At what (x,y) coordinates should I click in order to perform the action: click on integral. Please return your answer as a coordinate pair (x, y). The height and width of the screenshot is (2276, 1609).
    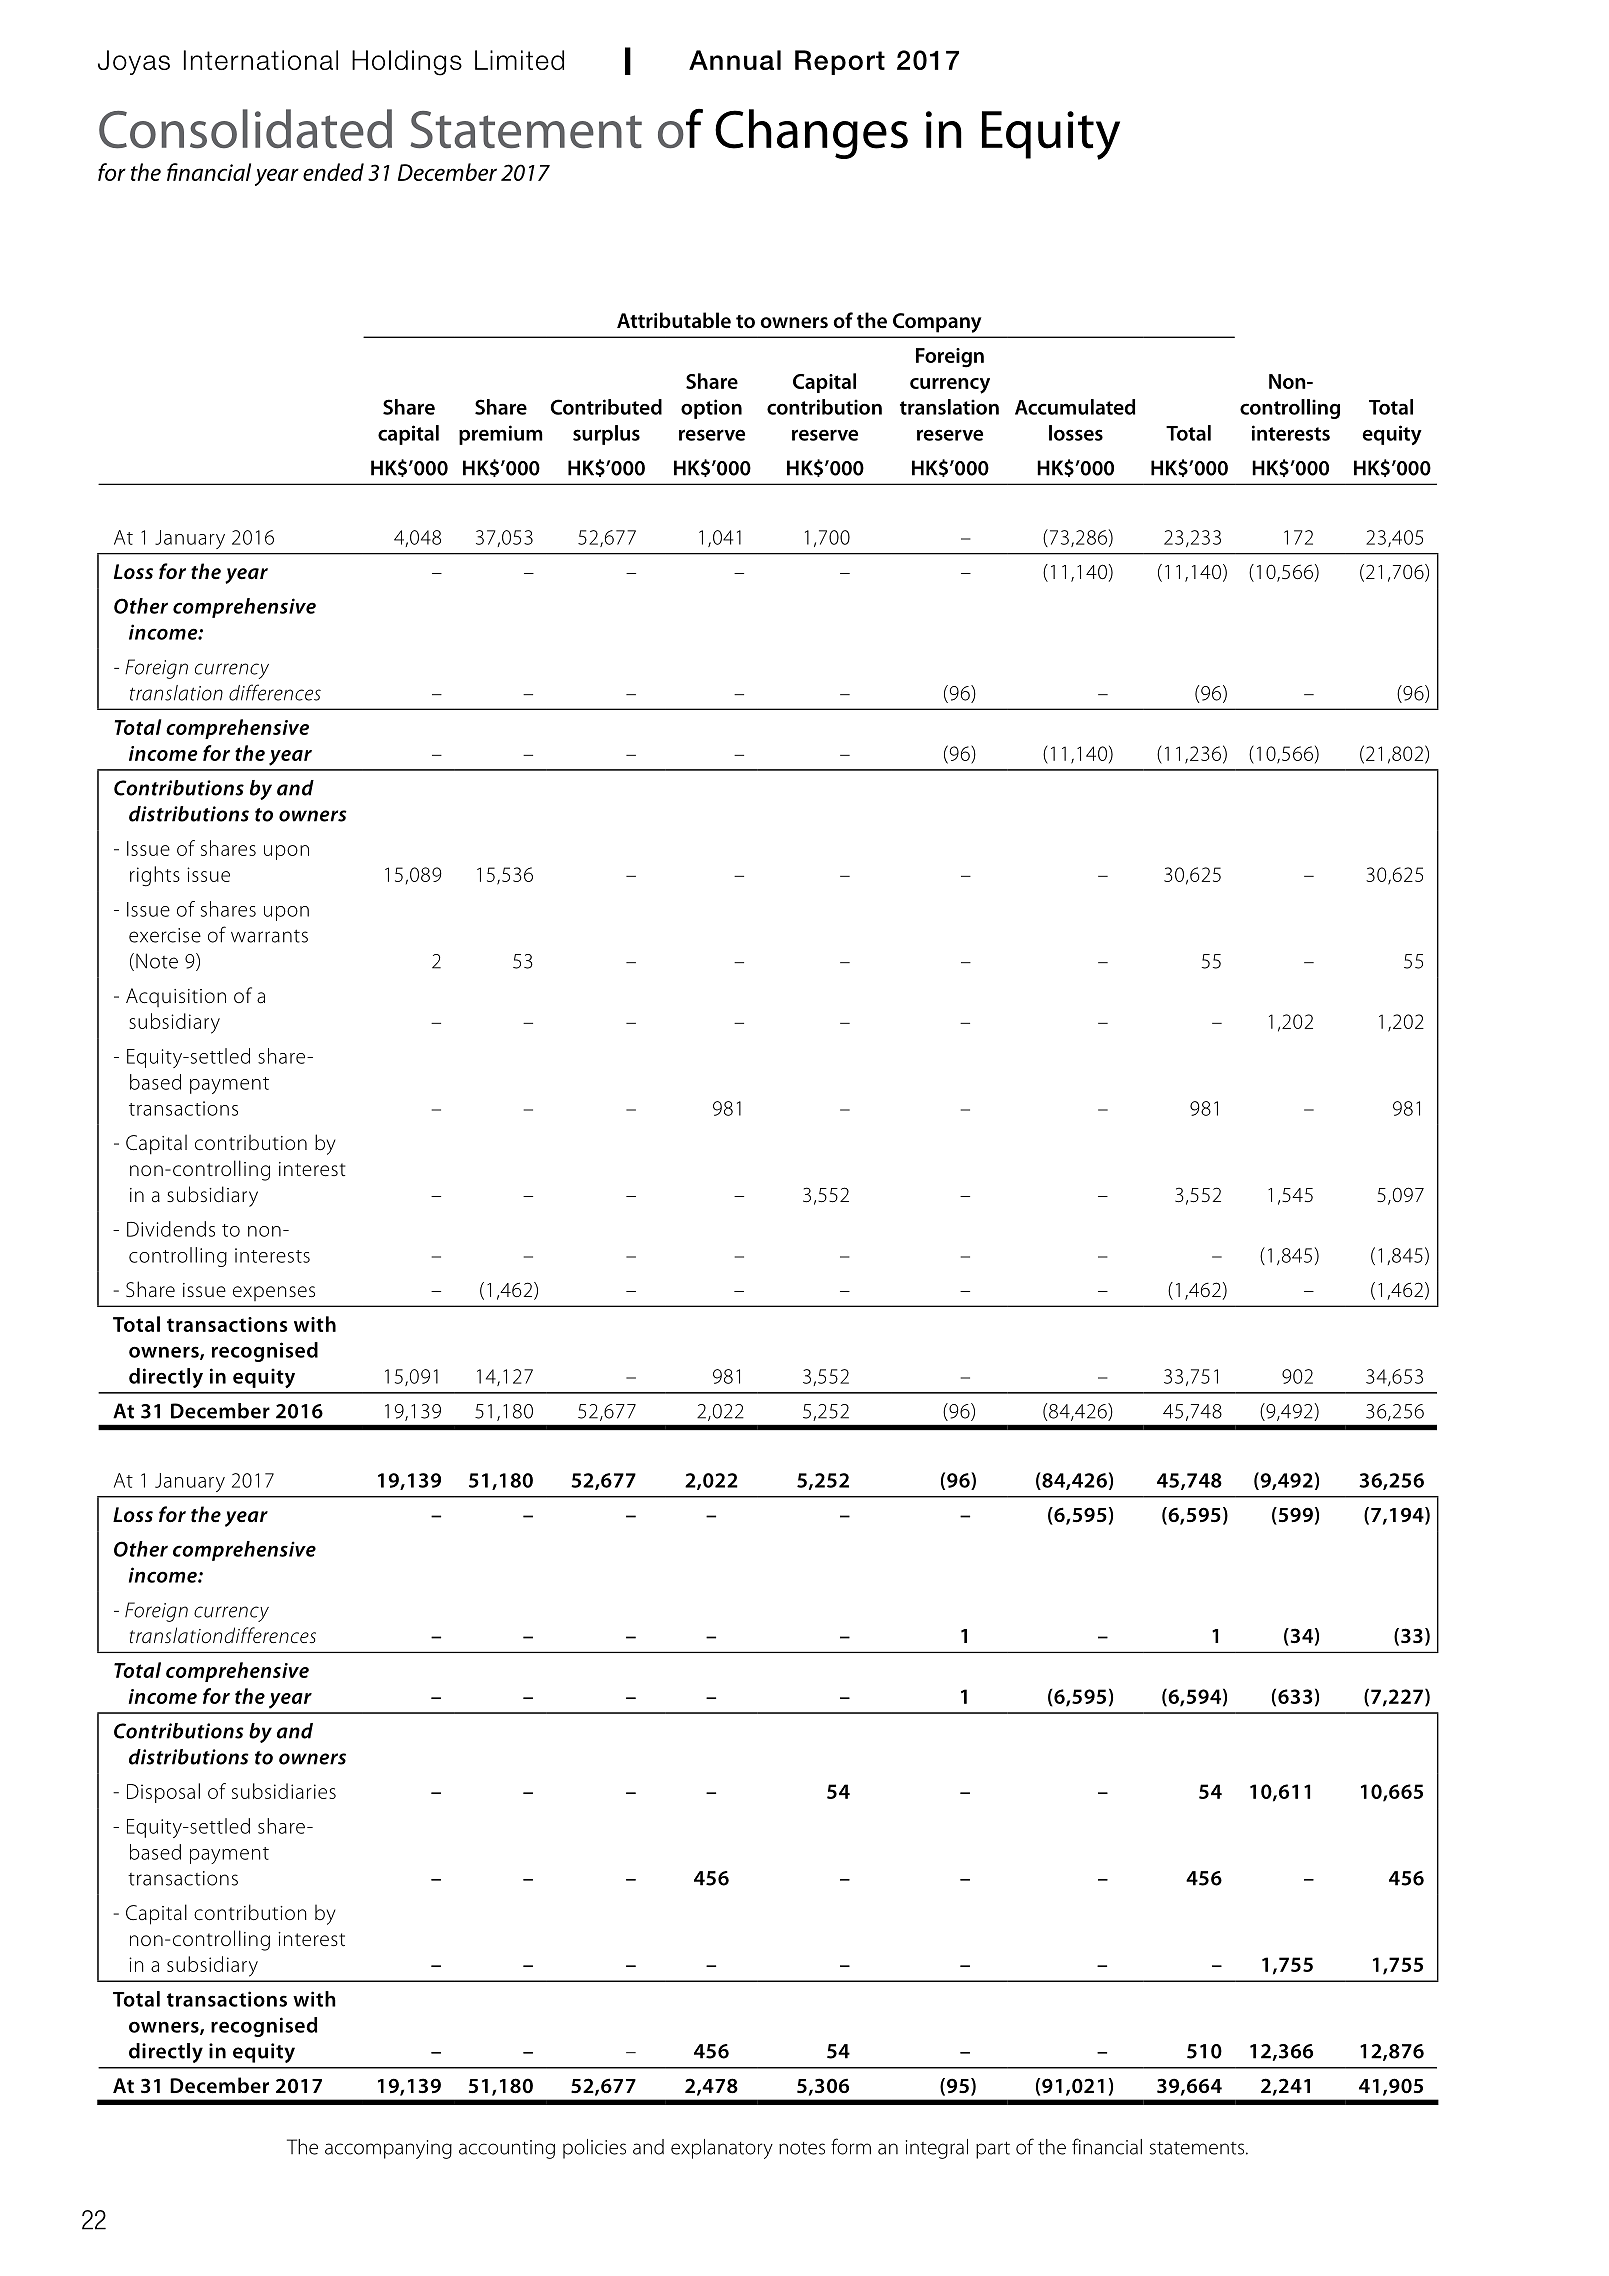
    Looking at the image, I should click on (937, 2149).
